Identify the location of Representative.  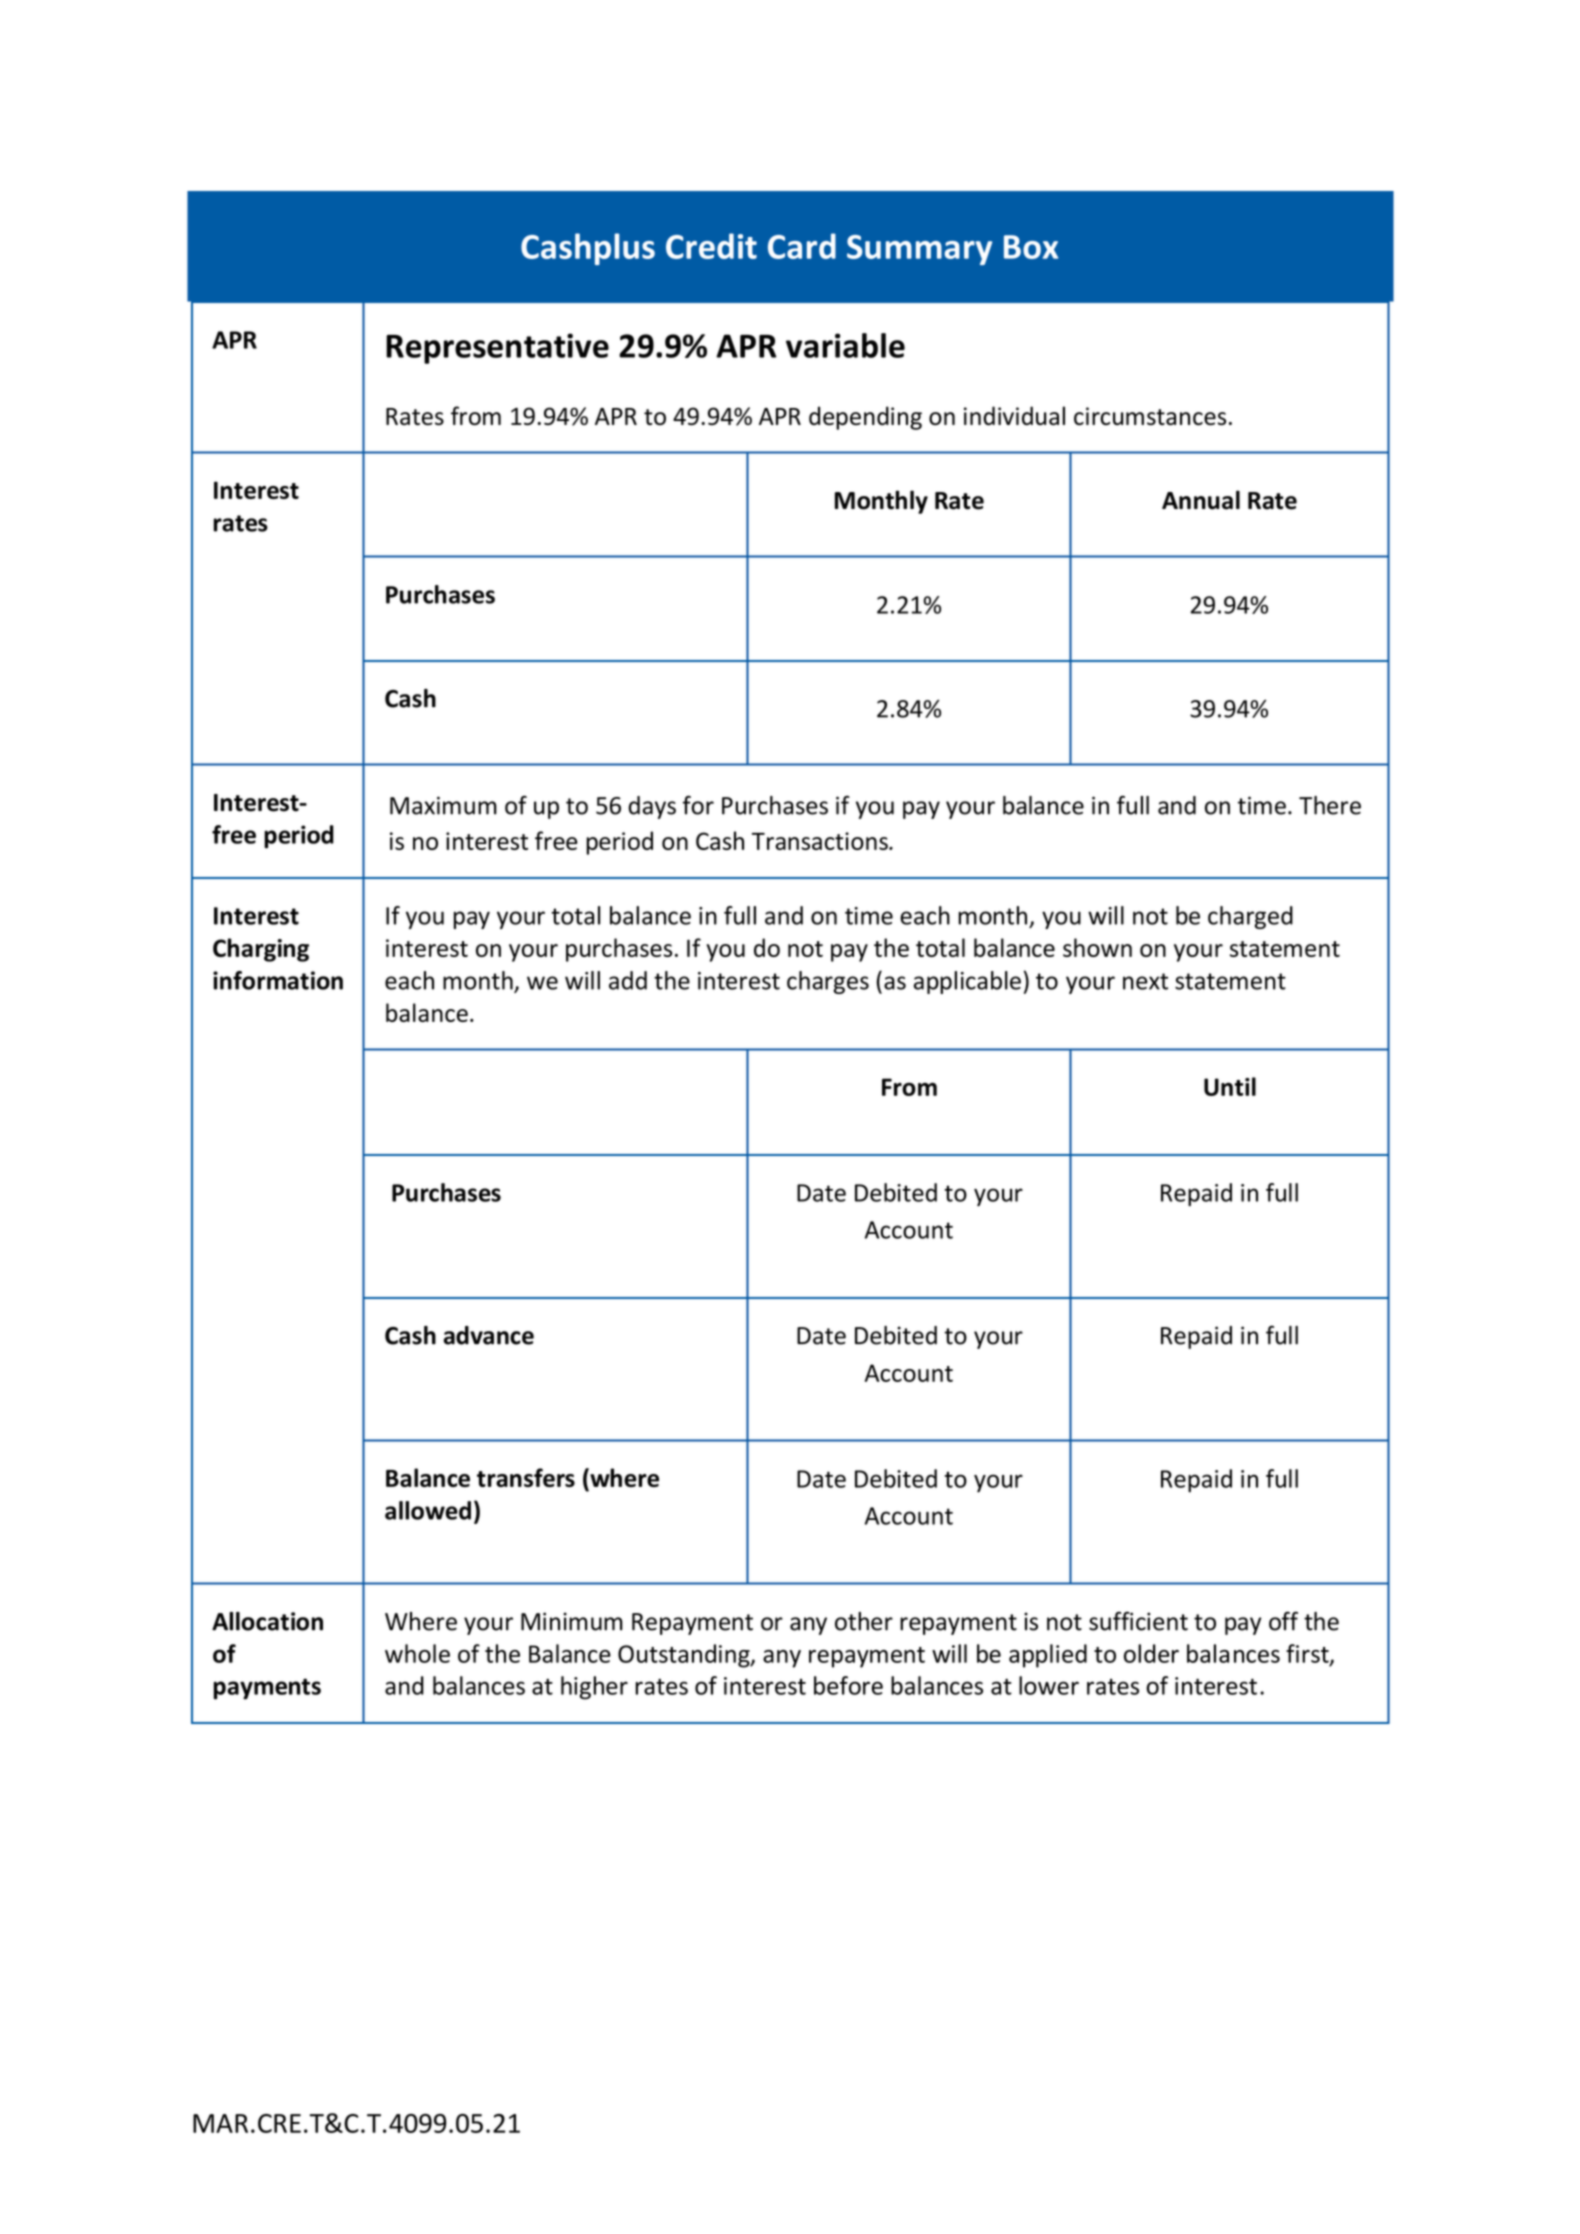
(497, 348).
